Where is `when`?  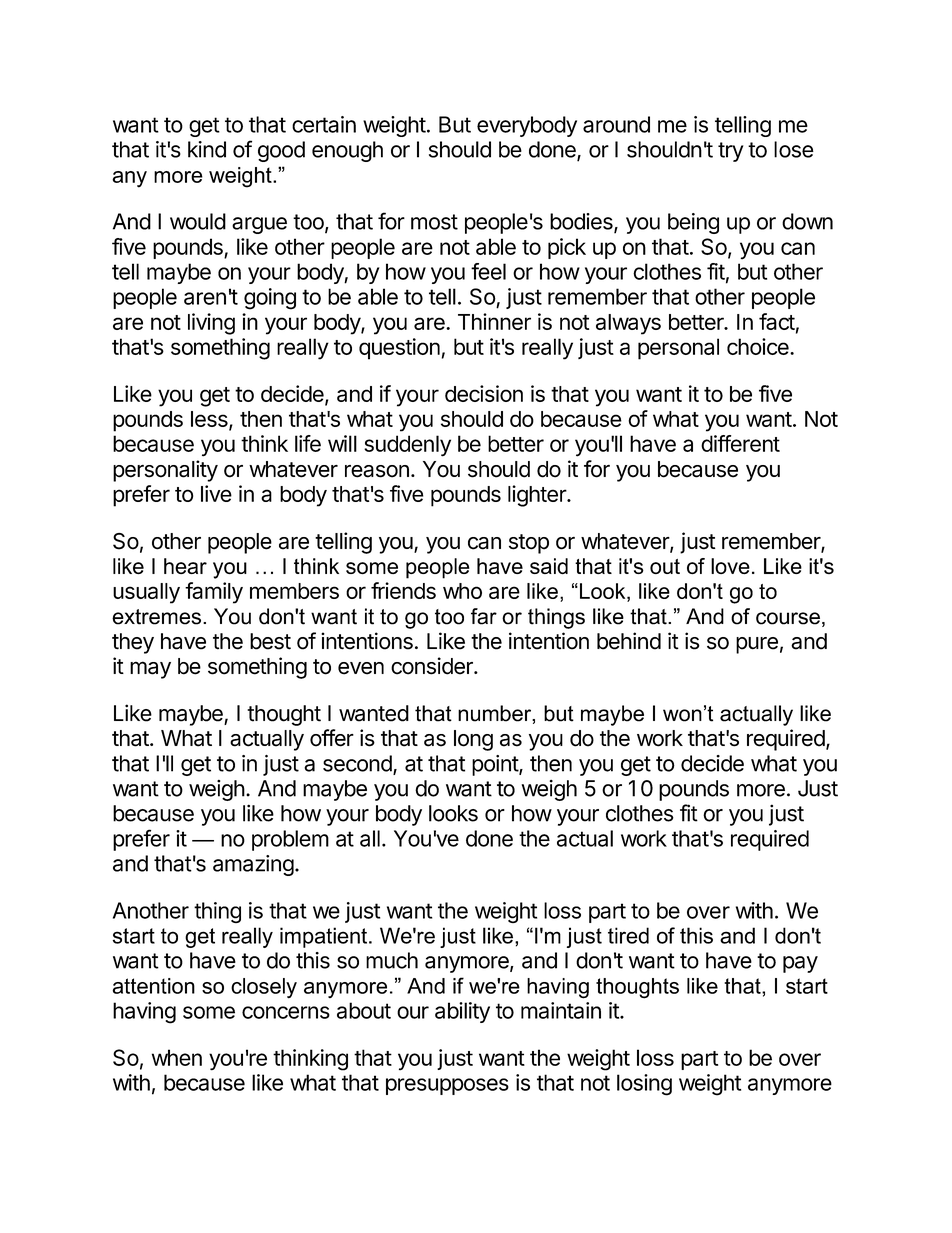
when is located at coordinates (177, 1057).
